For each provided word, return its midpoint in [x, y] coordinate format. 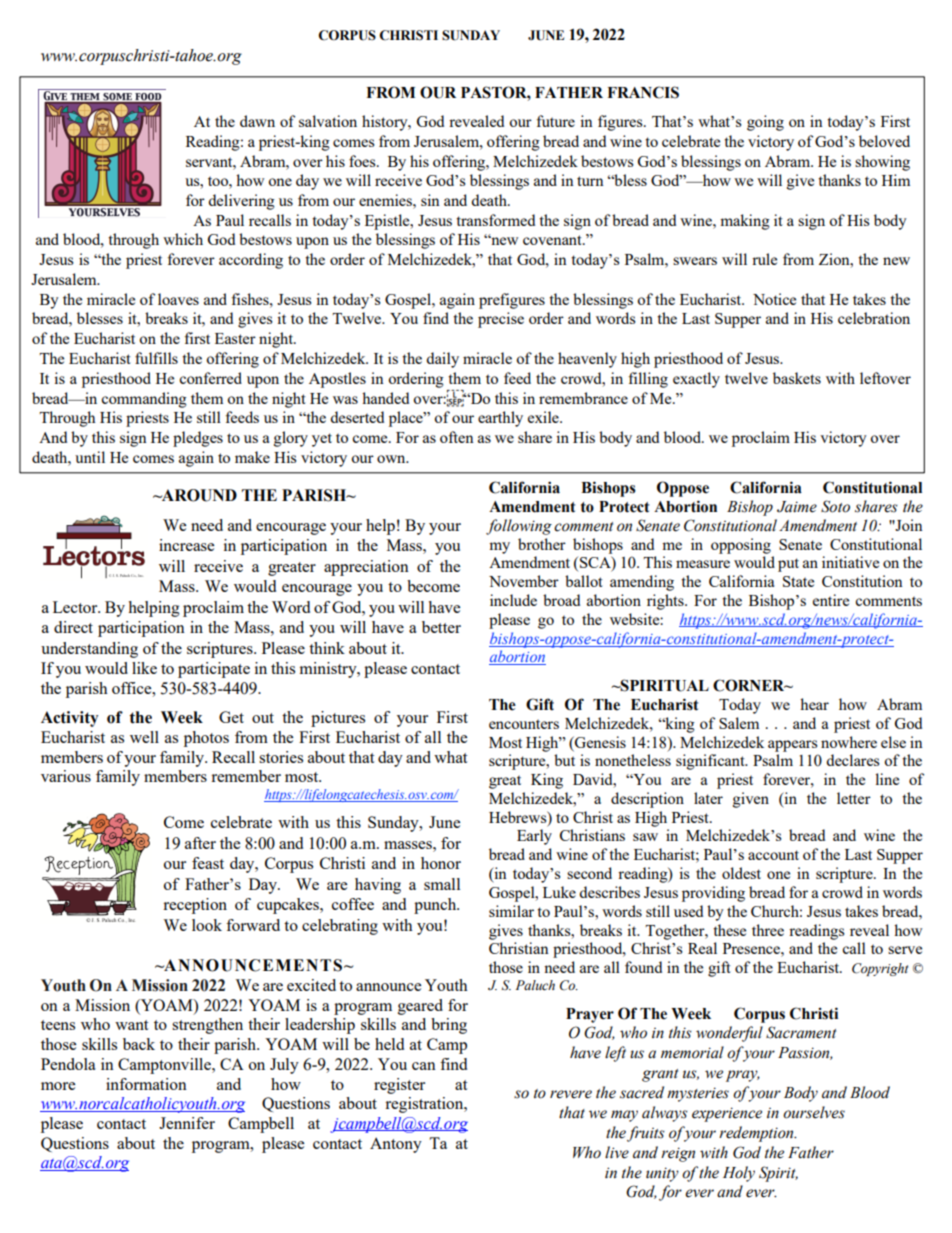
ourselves [814, 1112]
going [765, 123]
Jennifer [187, 1123]
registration [425, 1105]
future [555, 121]
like [144, 668]
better [441, 627]
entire [831, 600]
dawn [257, 121]
